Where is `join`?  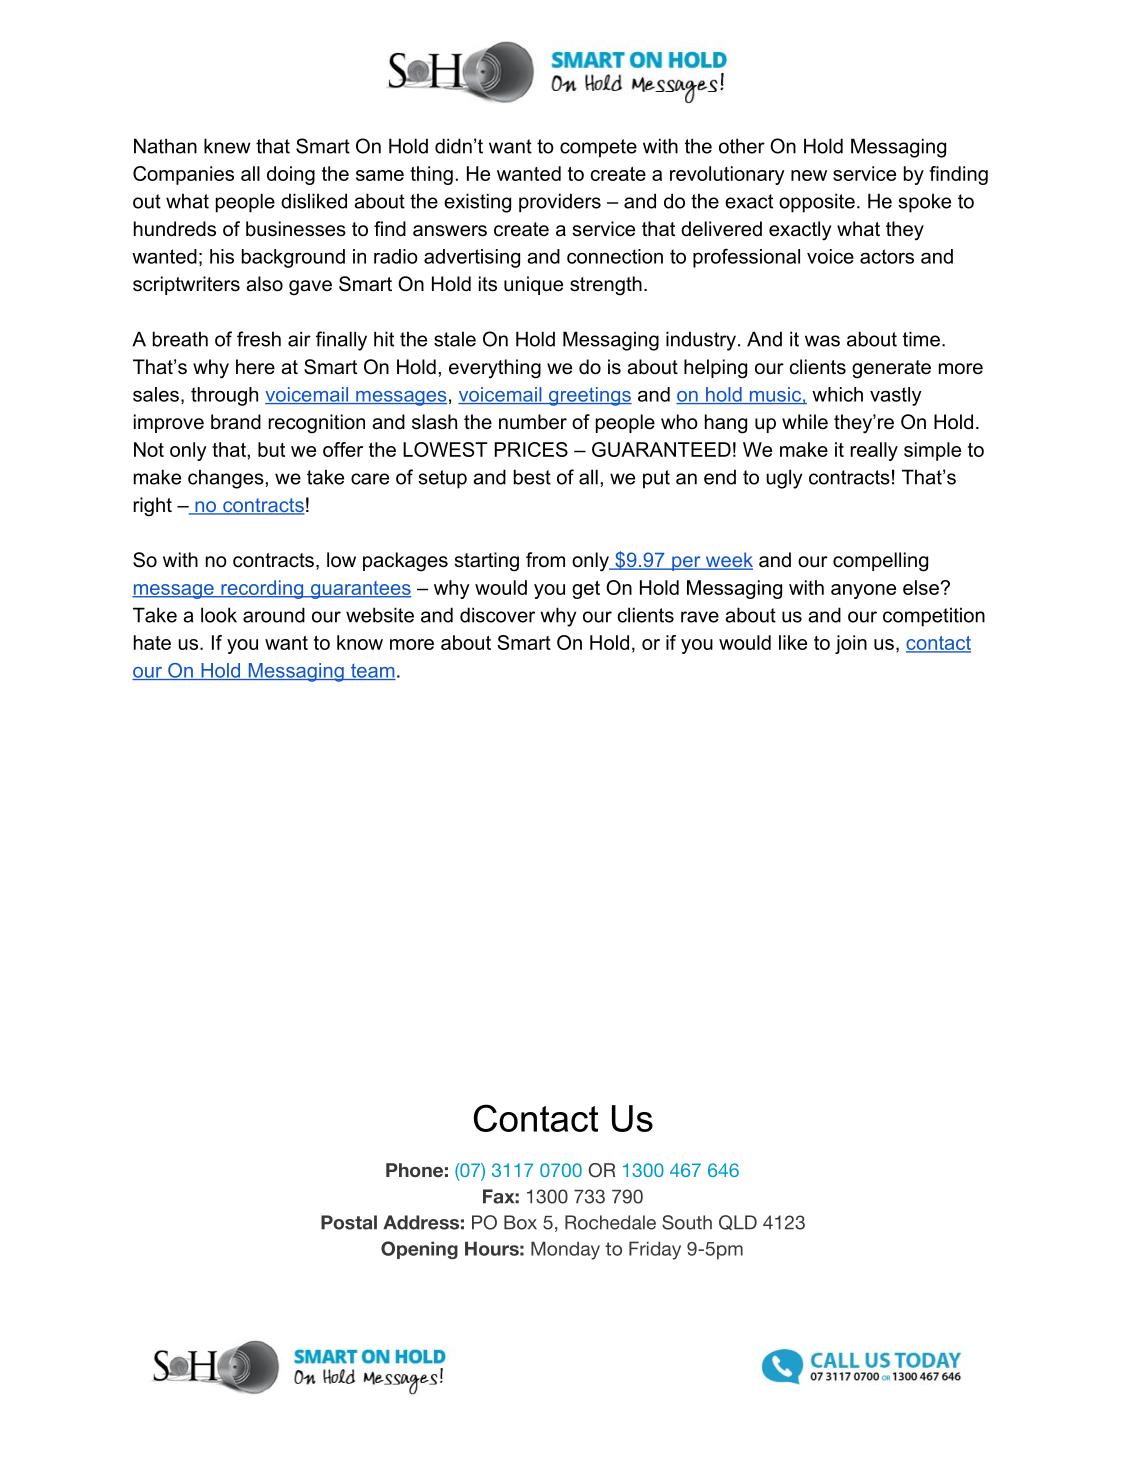
join is located at coordinates (851, 644).
